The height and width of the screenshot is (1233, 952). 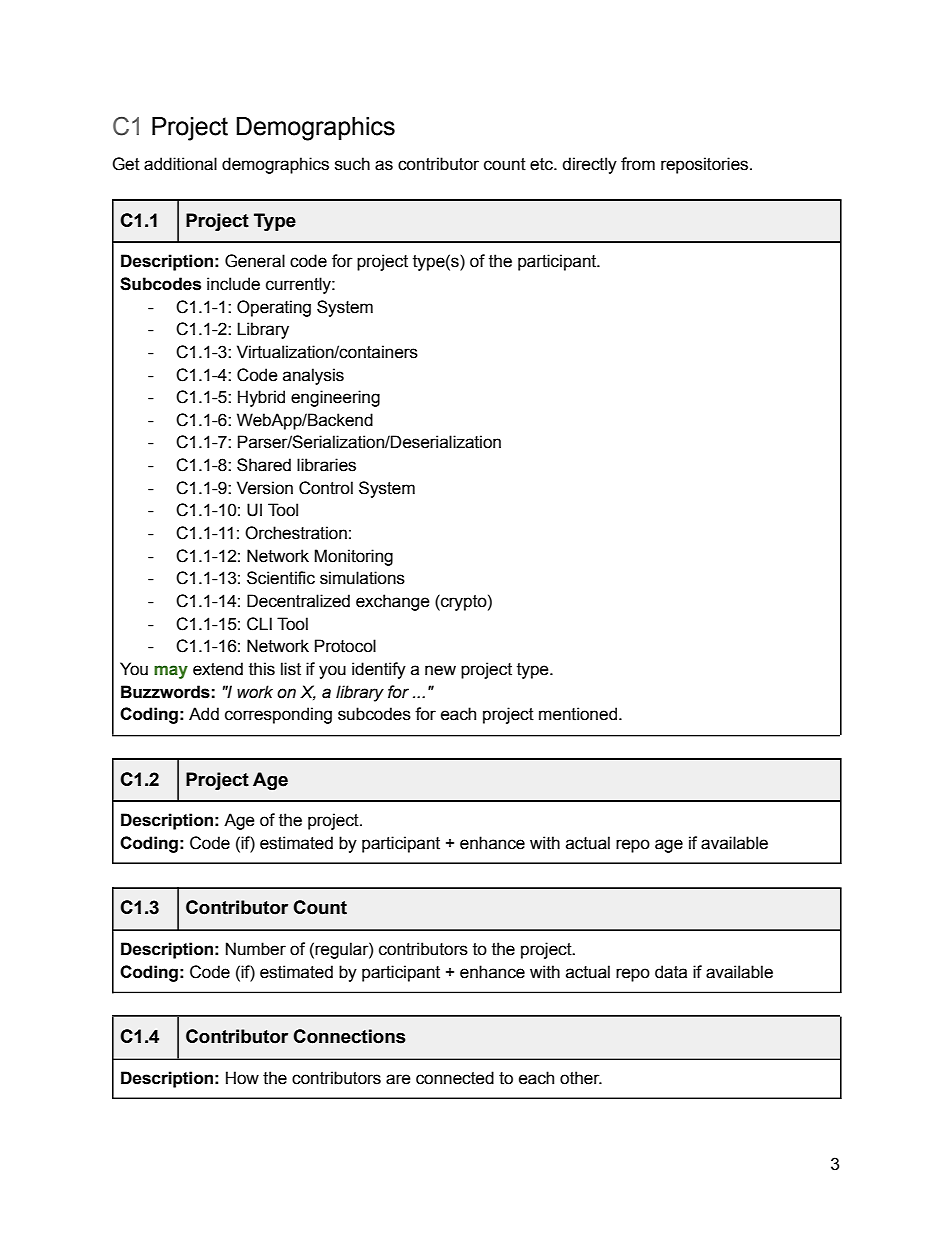 What do you see at coordinates (638, 164) in the screenshot?
I see `from` at bounding box center [638, 164].
